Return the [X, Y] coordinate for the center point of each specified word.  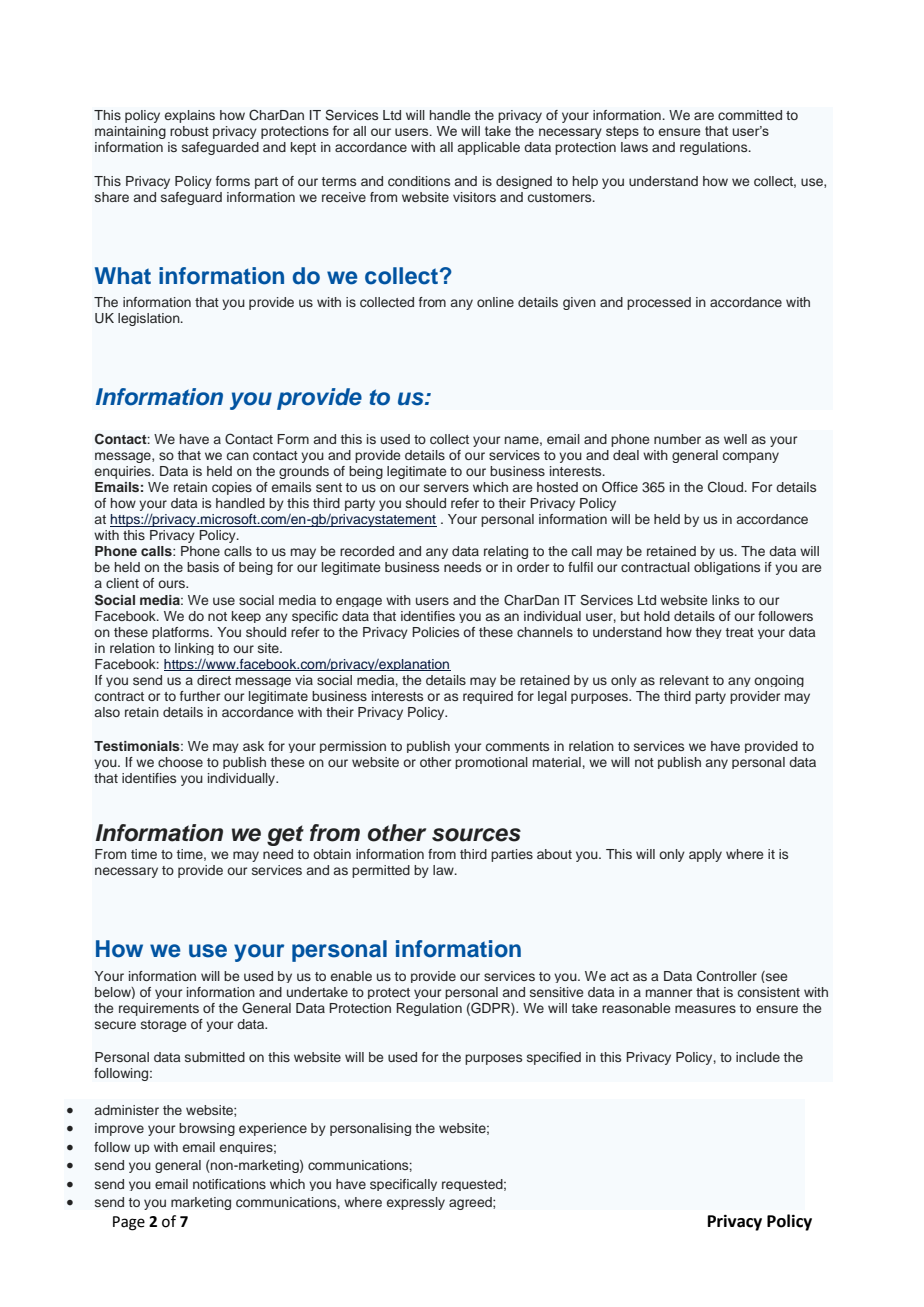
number [677, 439]
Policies [435, 632]
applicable [489, 148]
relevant [684, 680]
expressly [416, 1203]
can [238, 456]
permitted [381, 871]
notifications [229, 1184]
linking [194, 649]
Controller [727, 976]
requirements [159, 1009]
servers [446, 488]
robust [189, 131]
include [758, 1057]
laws [634, 147]
